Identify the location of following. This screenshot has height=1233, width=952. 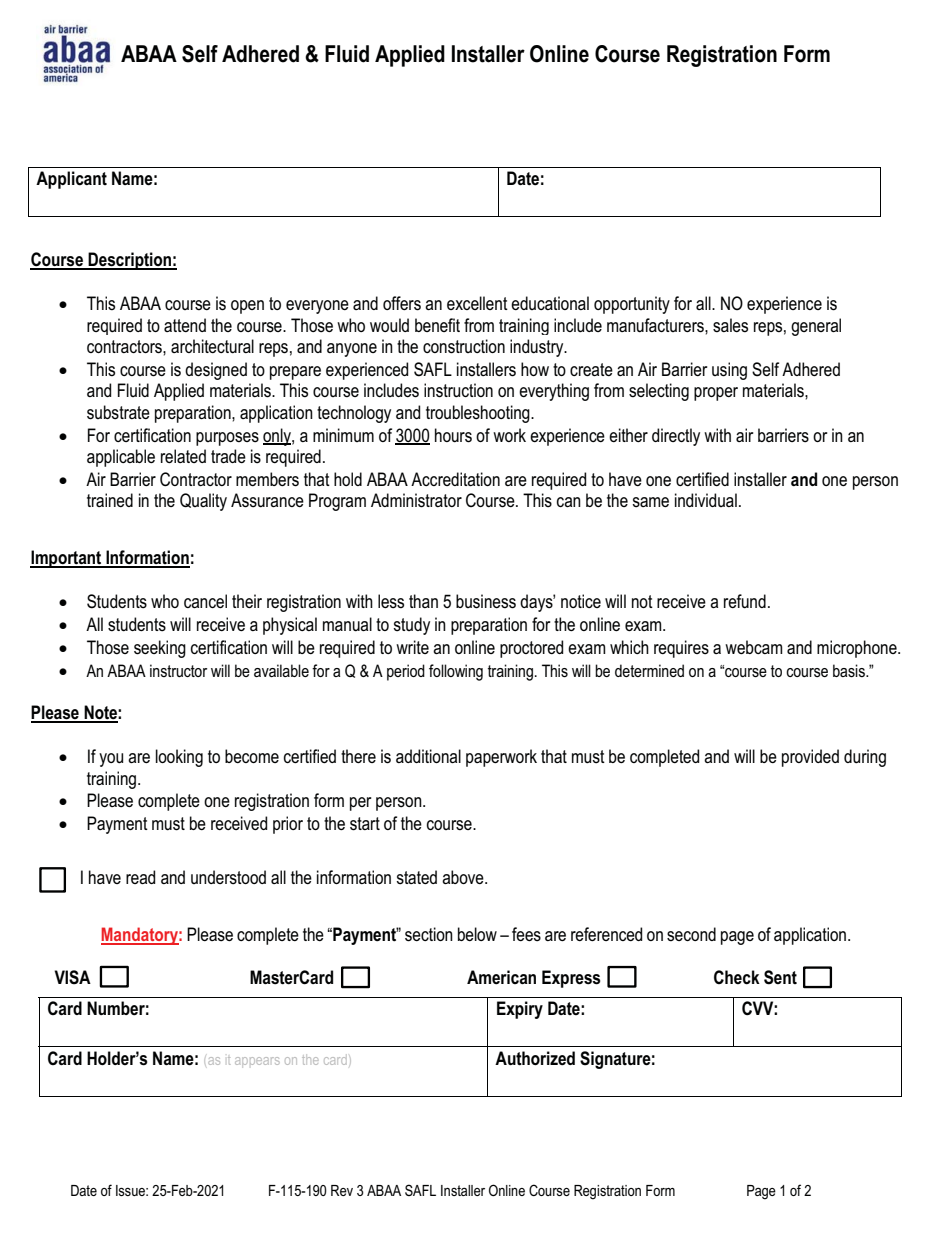
(456, 672).
